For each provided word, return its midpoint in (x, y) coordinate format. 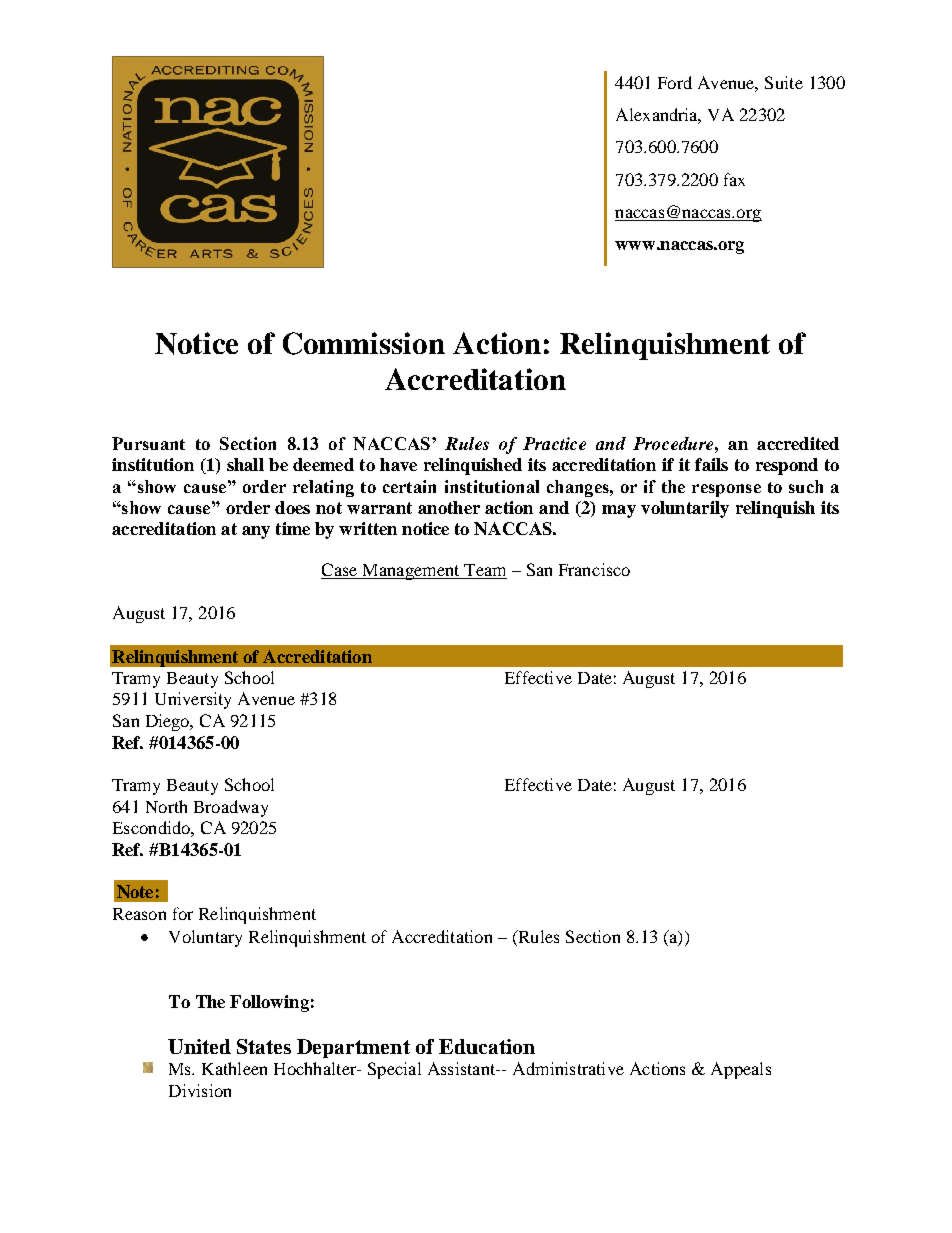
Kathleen (234, 1068)
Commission (364, 343)
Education (487, 1046)
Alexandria (658, 116)
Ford (675, 82)
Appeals (741, 1070)
